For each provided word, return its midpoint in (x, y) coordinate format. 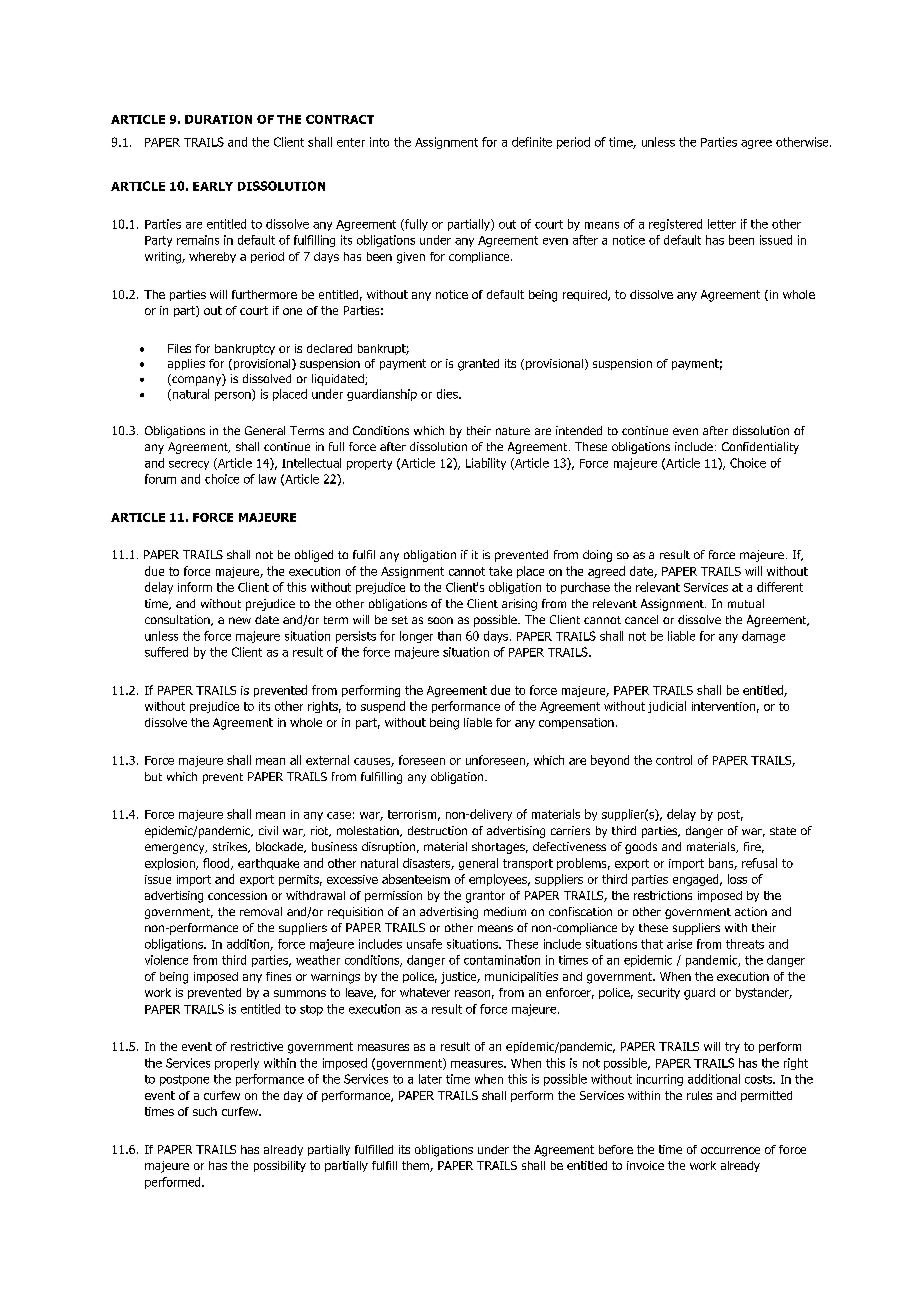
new (240, 620)
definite (532, 142)
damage (763, 637)
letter (722, 224)
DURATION (218, 119)
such (205, 1111)
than (449, 636)
